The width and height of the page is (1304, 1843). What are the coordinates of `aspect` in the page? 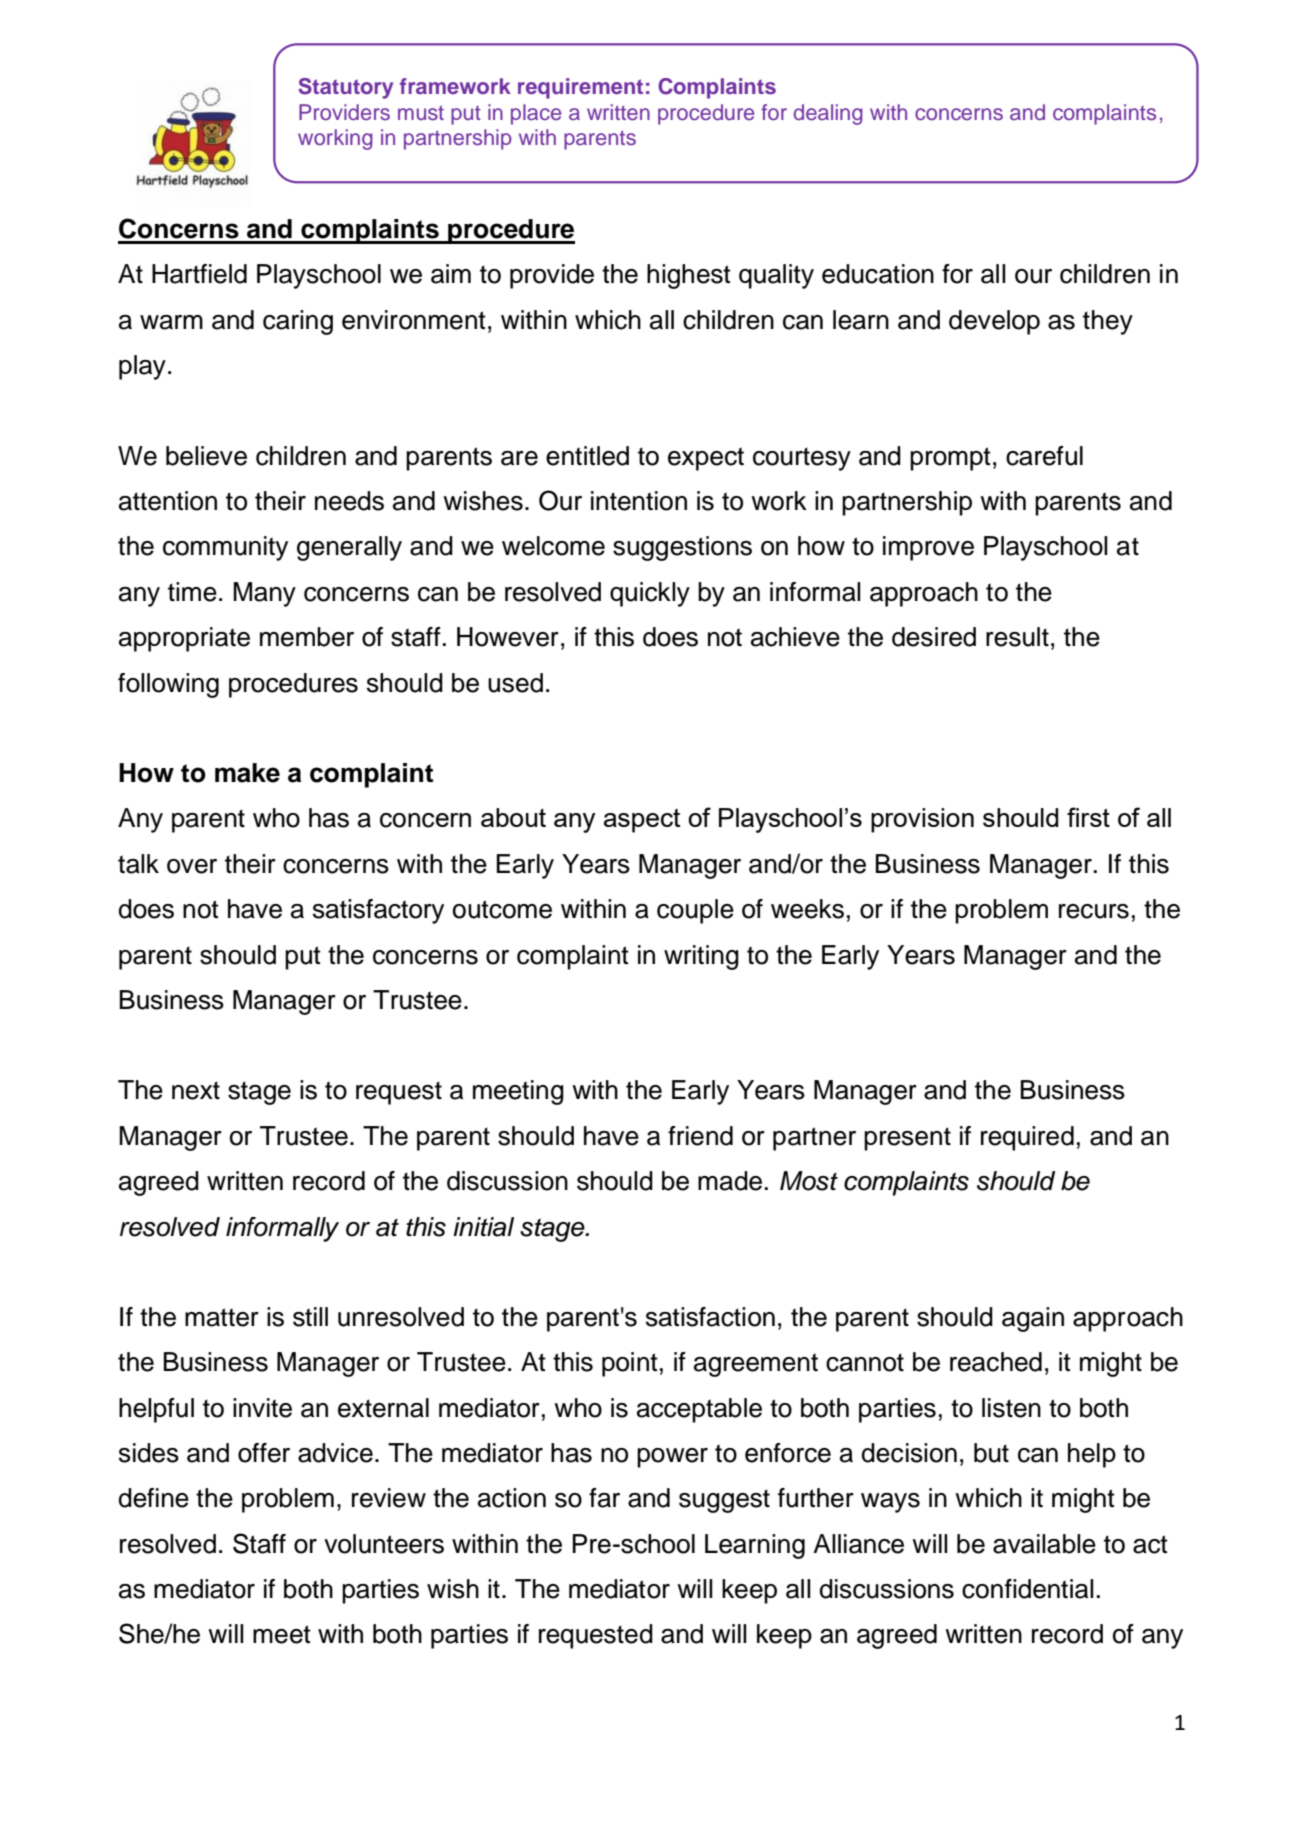 It's located at (642, 821).
